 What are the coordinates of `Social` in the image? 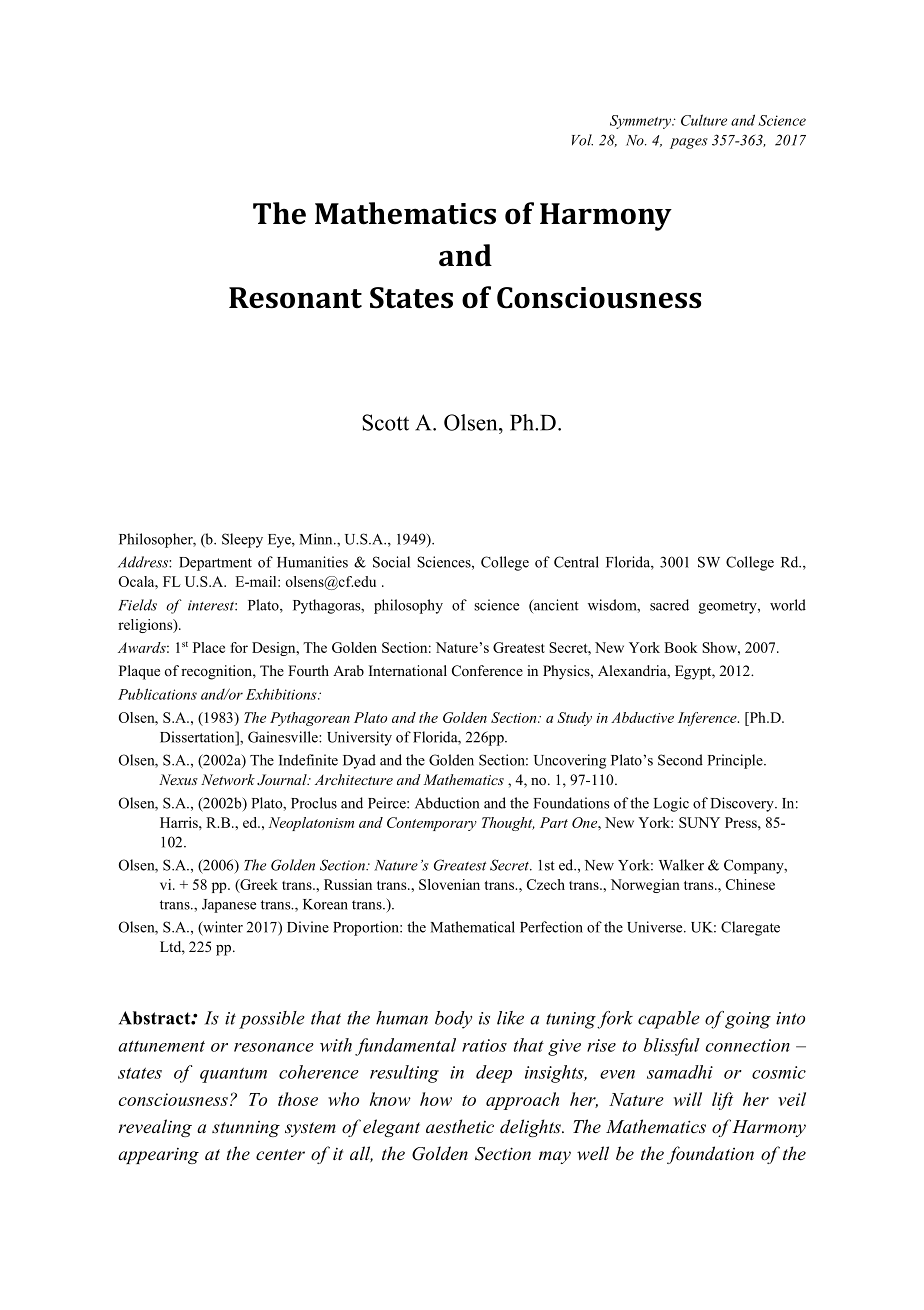 It's located at (391, 562).
